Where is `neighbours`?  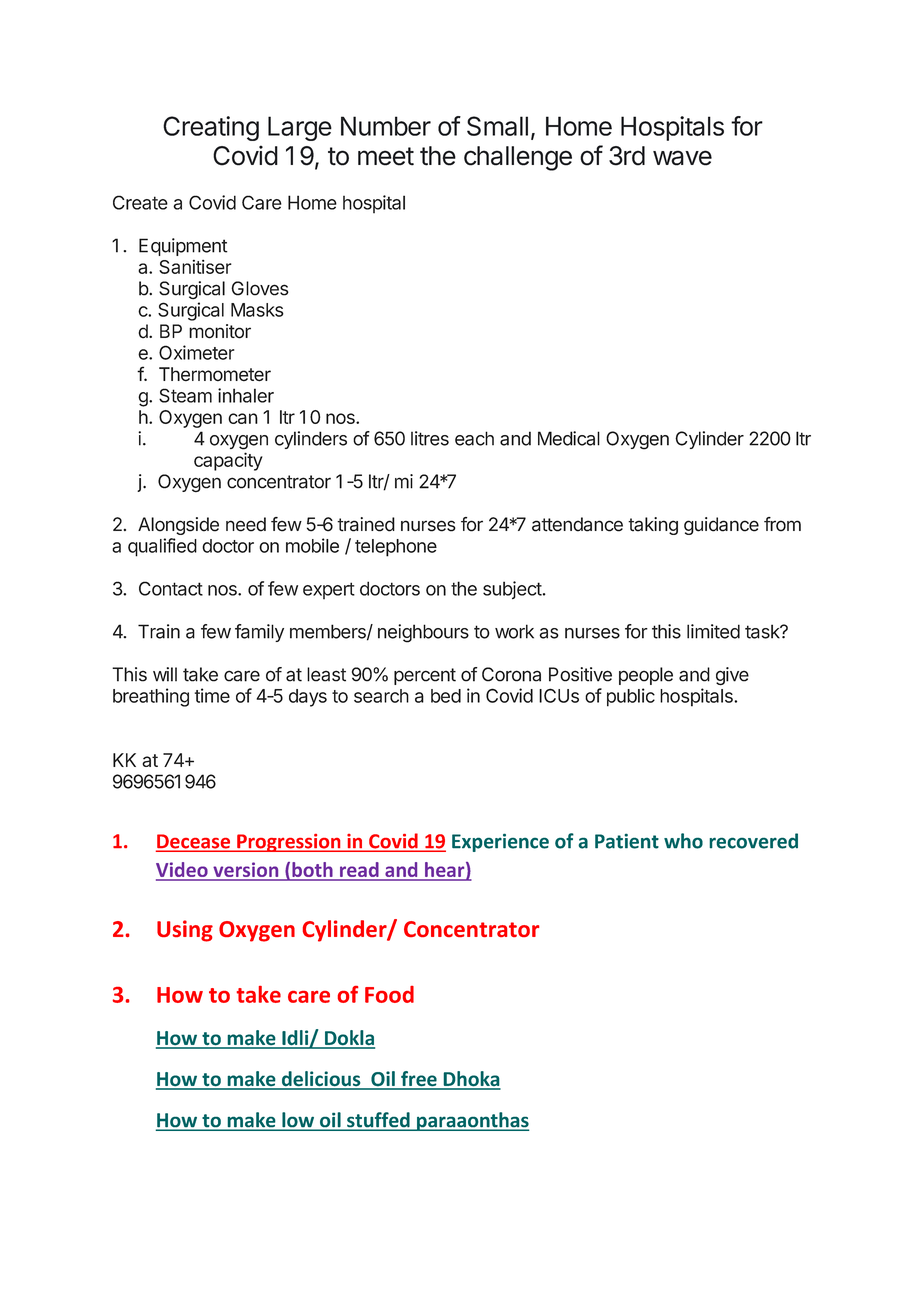
neighbours is located at coordinates (423, 633).
